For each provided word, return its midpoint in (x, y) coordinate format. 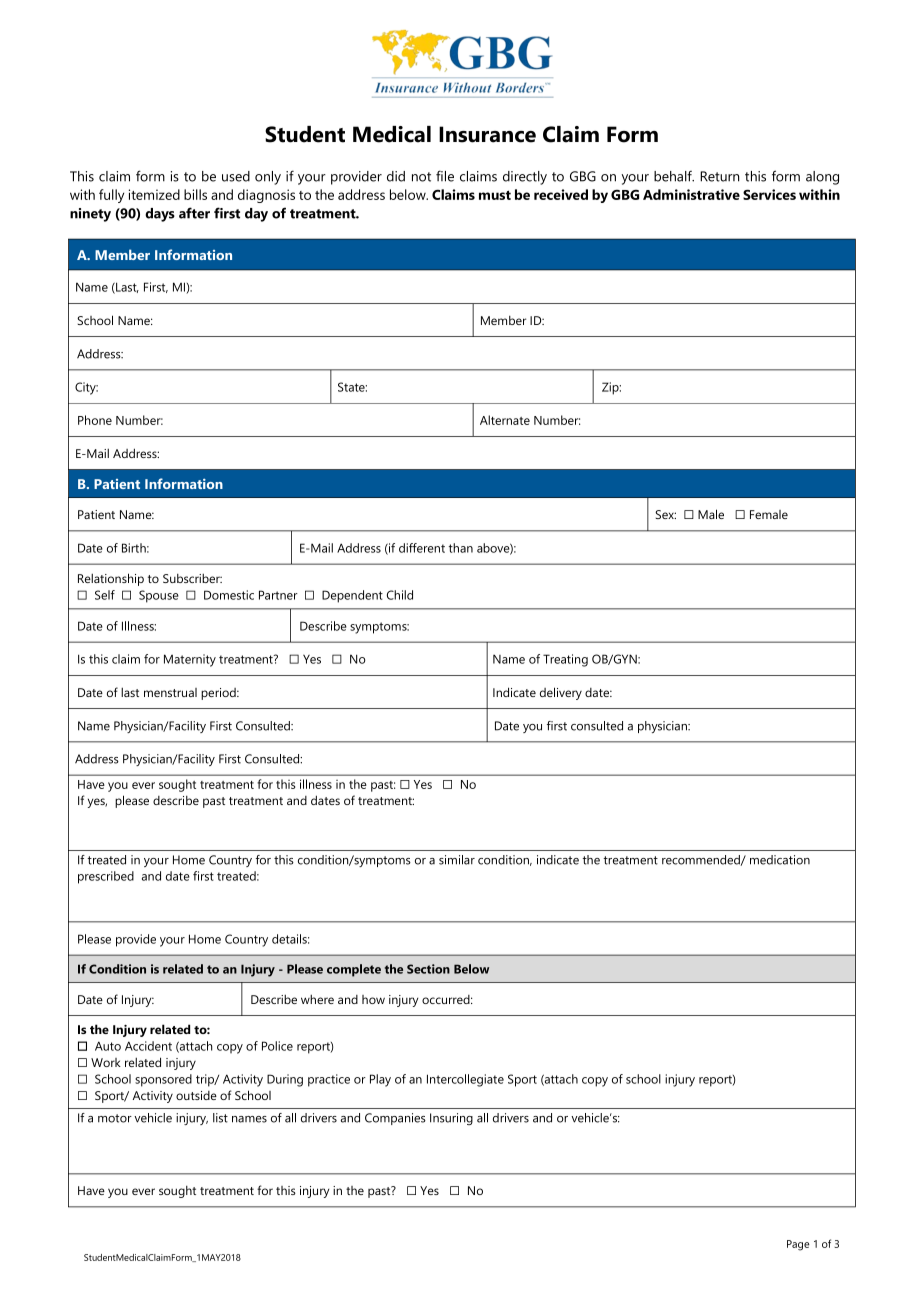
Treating (565, 660)
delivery (561, 693)
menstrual (170, 692)
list (220, 1118)
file (445, 176)
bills (195, 194)
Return (719, 176)
